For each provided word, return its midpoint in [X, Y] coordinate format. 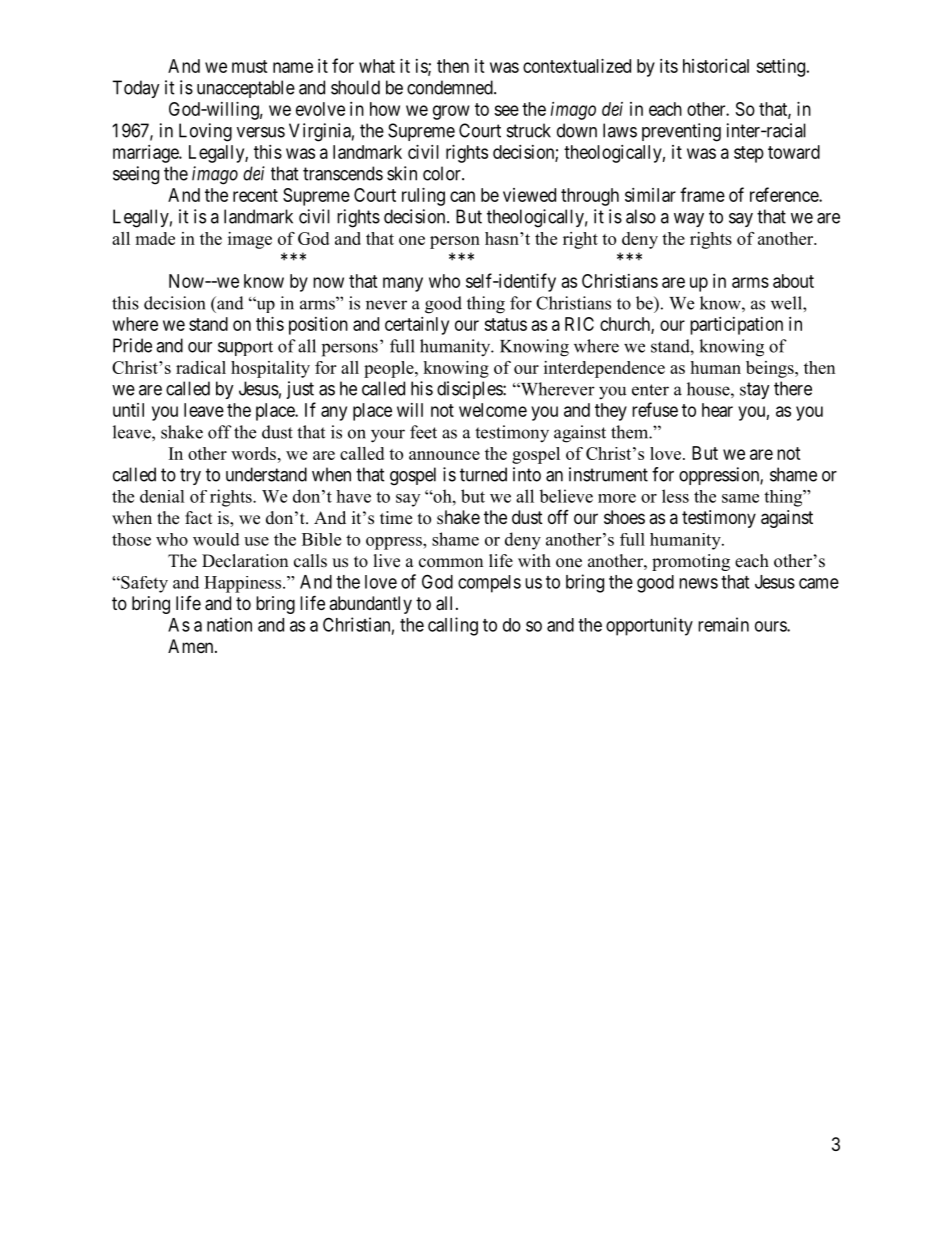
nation [229, 624]
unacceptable [246, 89]
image [250, 240]
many [403, 284]
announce [444, 455]
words [253, 453]
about [793, 281]
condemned [451, 87]
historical [716, 66]
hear [717, 410]
